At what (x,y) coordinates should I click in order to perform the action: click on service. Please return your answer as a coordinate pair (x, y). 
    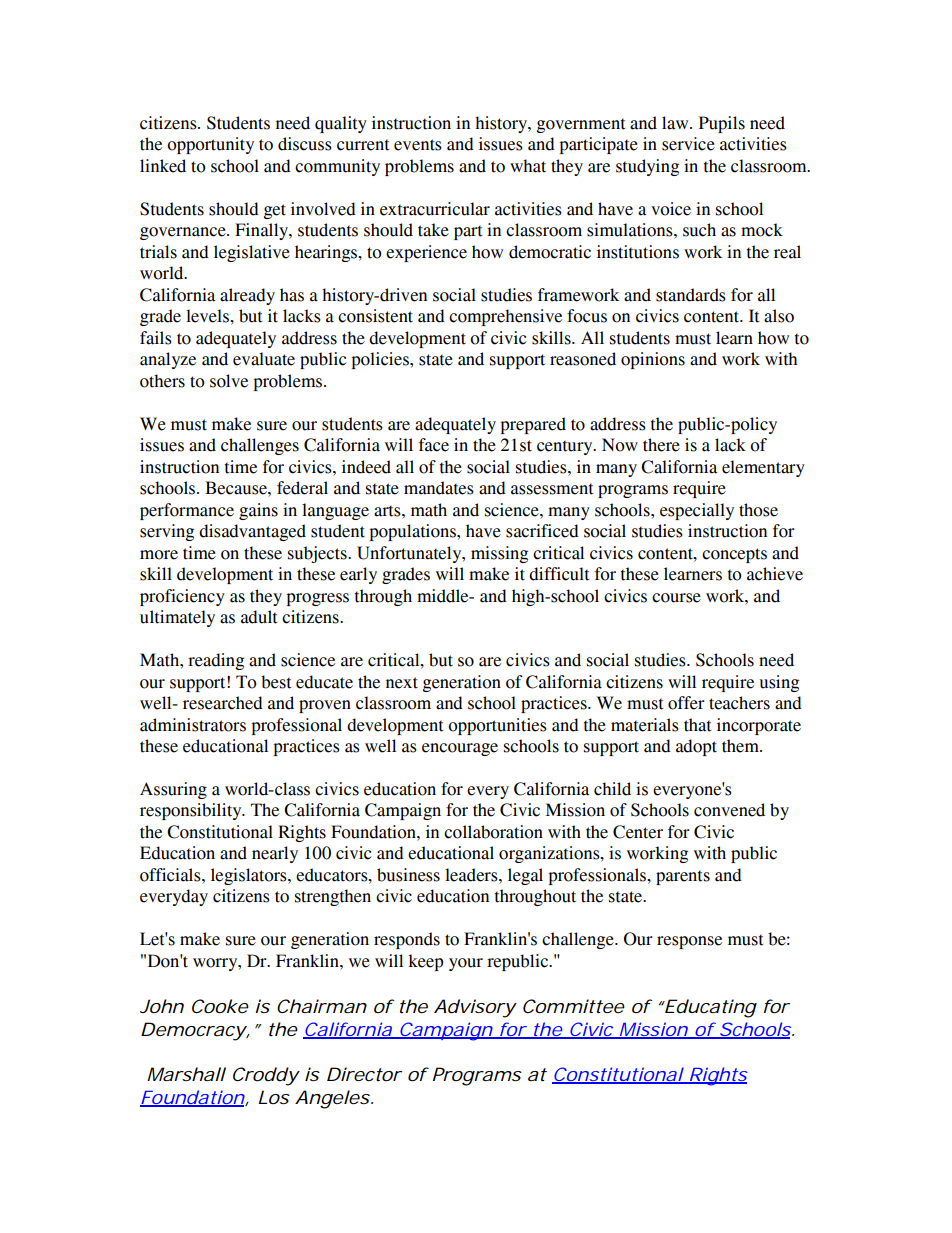
    Looking at the image, I should click on (688, 144).
